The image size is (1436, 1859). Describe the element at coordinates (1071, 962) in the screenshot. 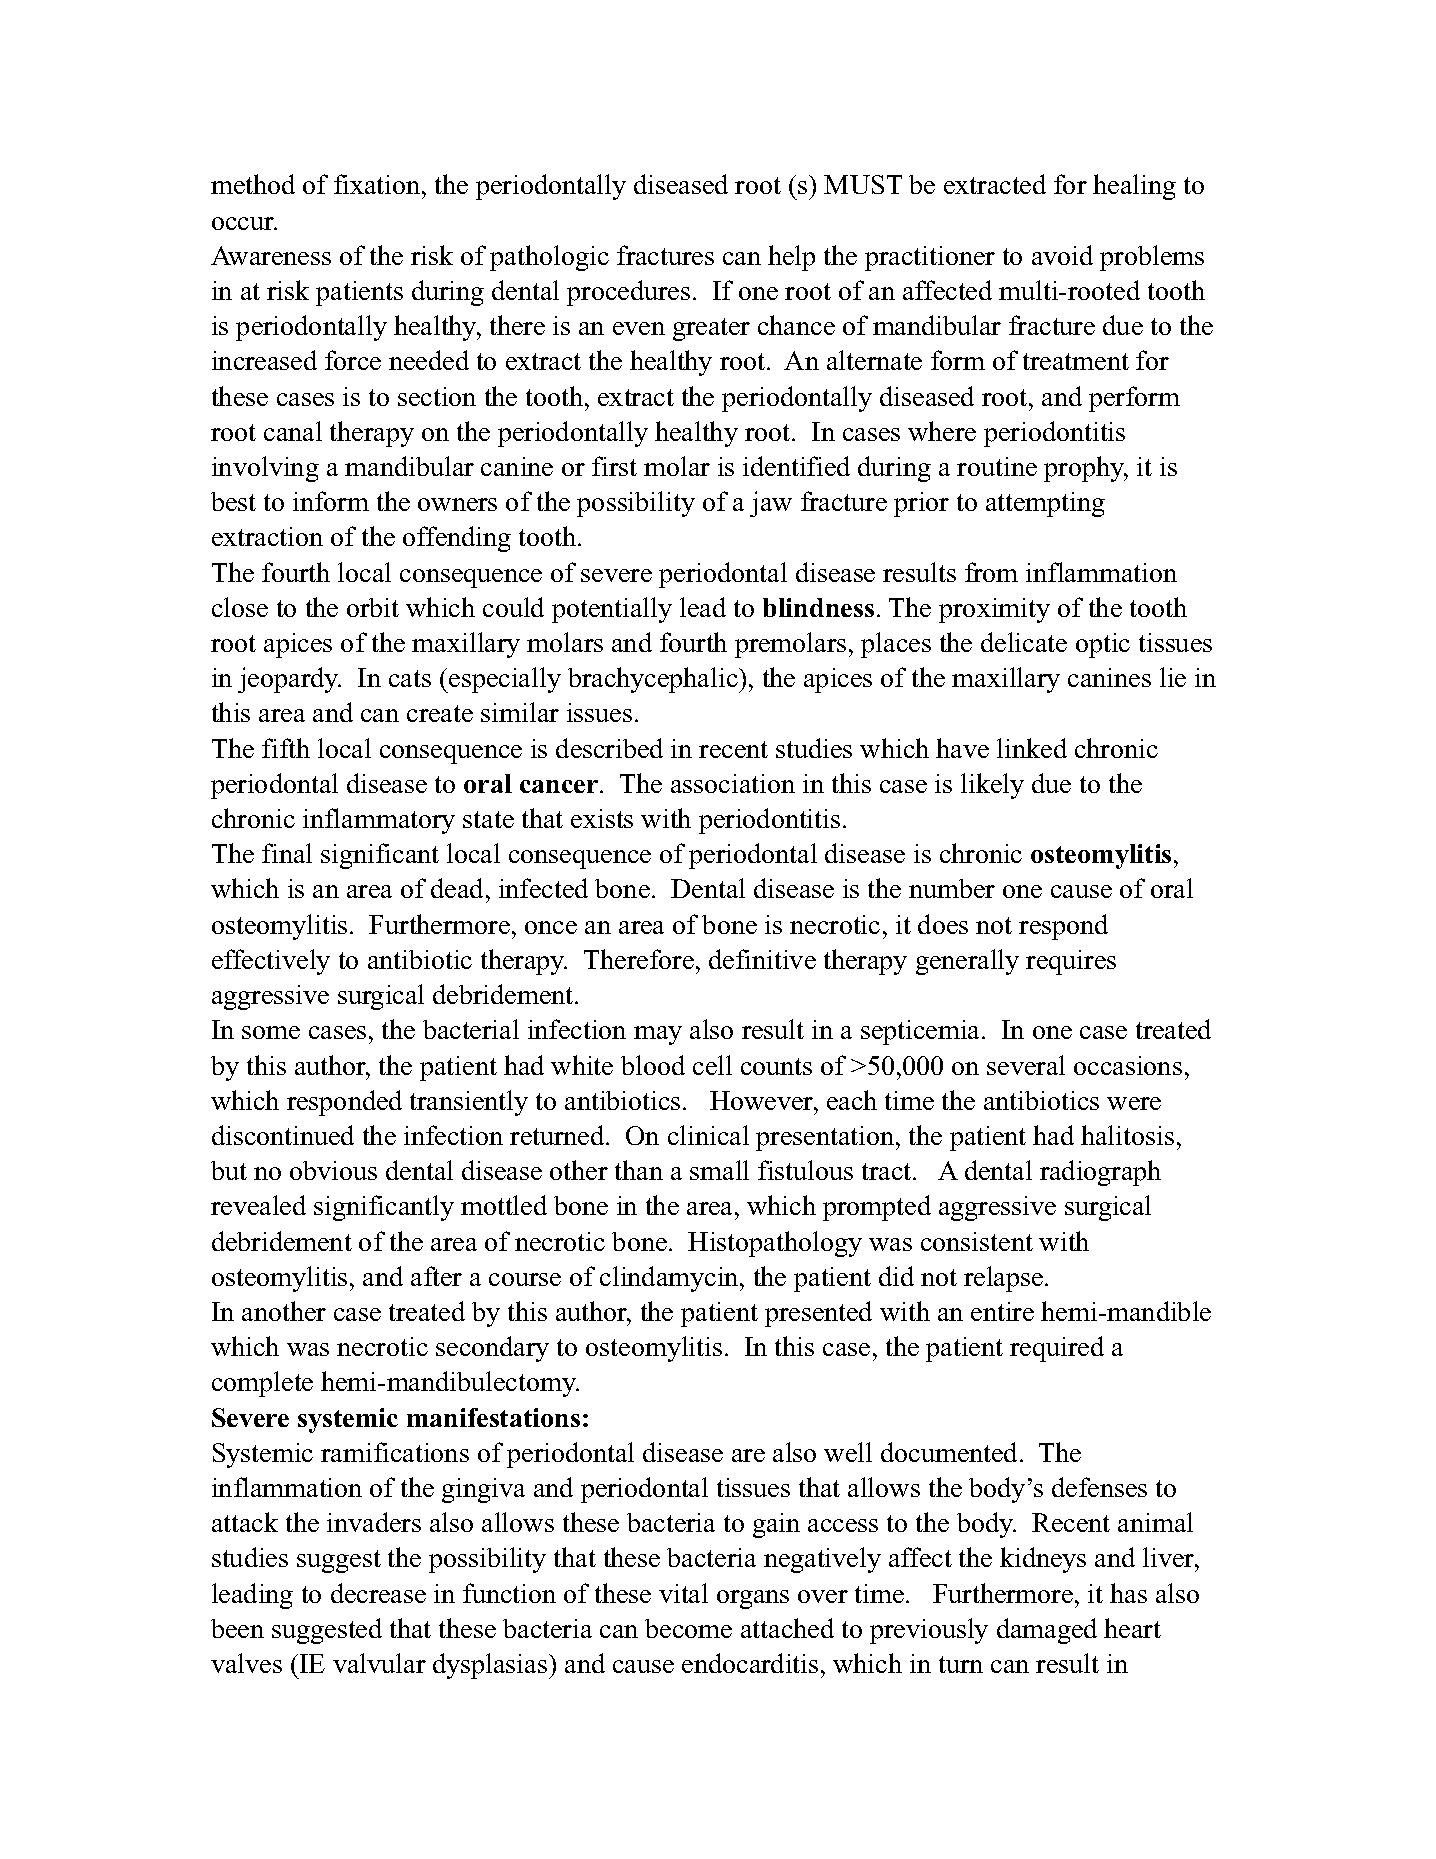

I see `requires` at that location.
